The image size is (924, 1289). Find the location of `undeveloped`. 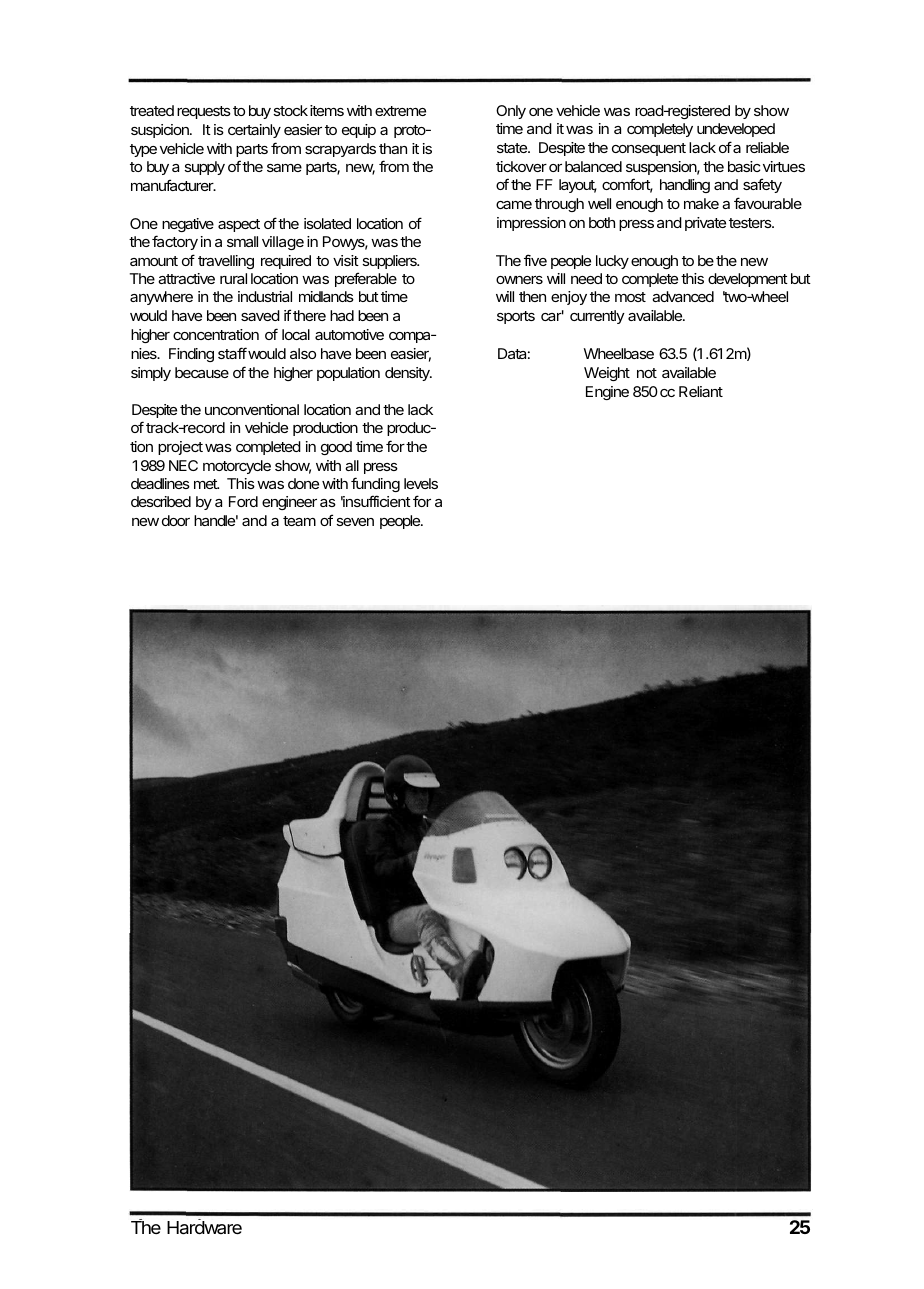

undeveloped is located at coordinates (736, 130).
